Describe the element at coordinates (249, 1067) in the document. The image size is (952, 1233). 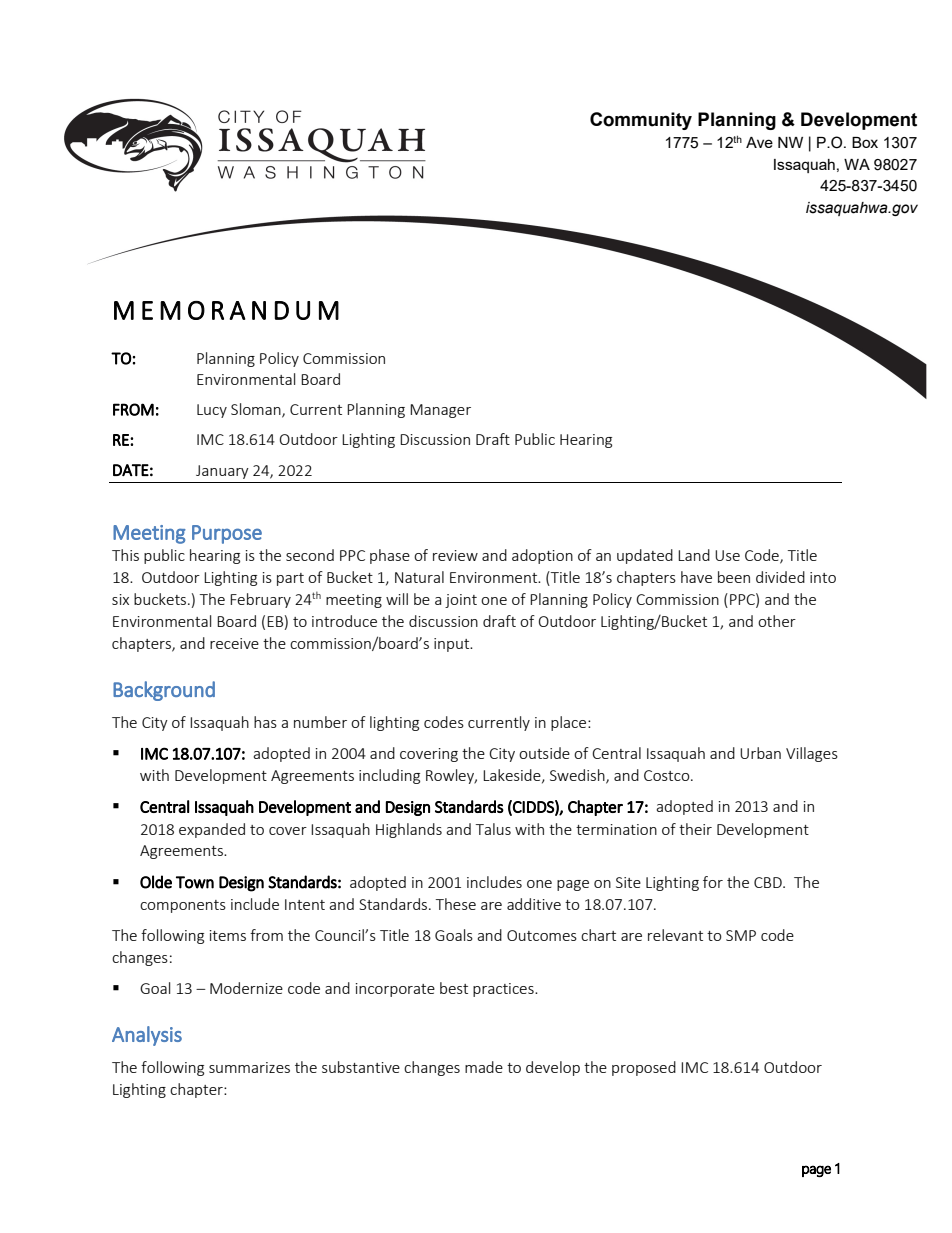
I see `summarizes` at that location.
